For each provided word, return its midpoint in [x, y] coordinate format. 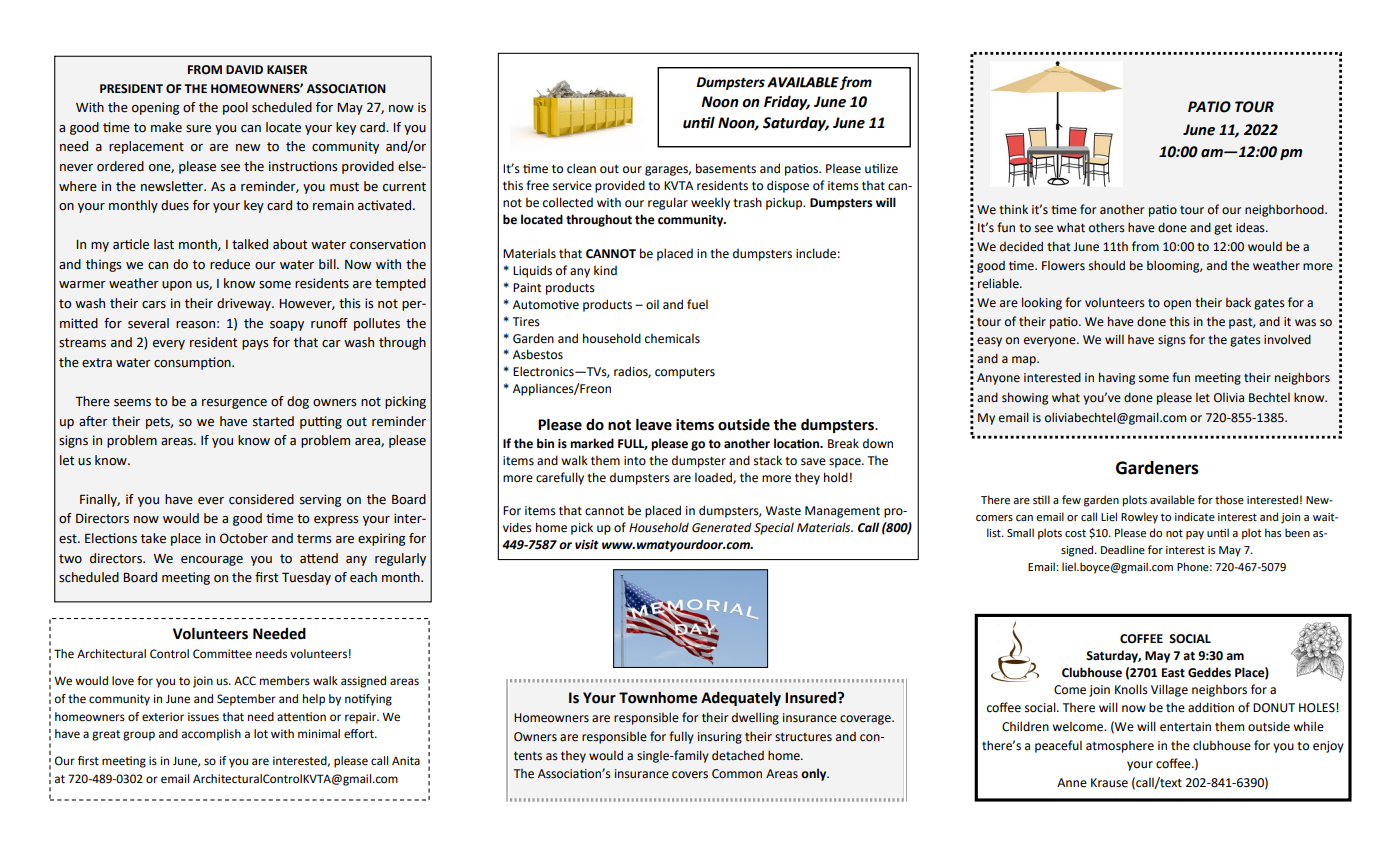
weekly [710, 203]
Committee [222, 654]
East [1173, 673]
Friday [787, 102]
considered [261, 499]
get [1223, 229]
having [1117, 378]
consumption [193, 363]
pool [235, 108]
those [1229, 499]
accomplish [211, 735]
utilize [881, 168]
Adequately [741, 699]
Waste [783, 511]
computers [685, 373]
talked [250, 244]
